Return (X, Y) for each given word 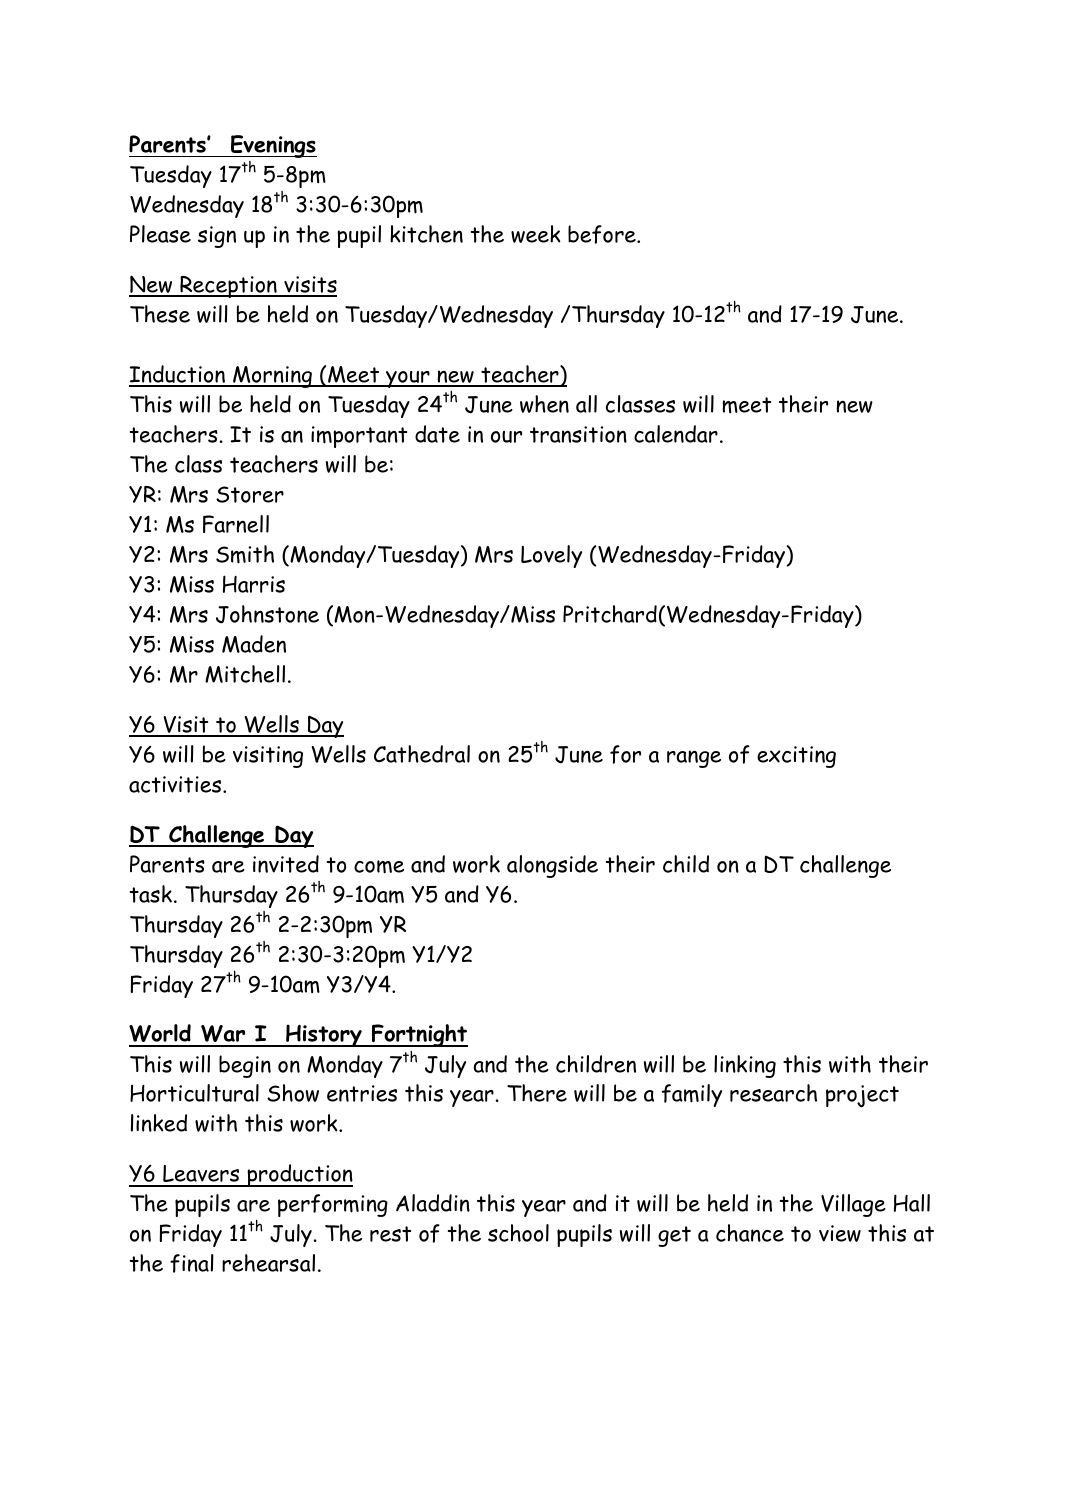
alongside (552, 866)
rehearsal (268, 1263)
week (536, 234)
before (603, 234)
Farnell (236, 524)
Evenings (273, 146)
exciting (796, 757)
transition (578, 434)
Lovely (551, 556)
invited (286, 864)
